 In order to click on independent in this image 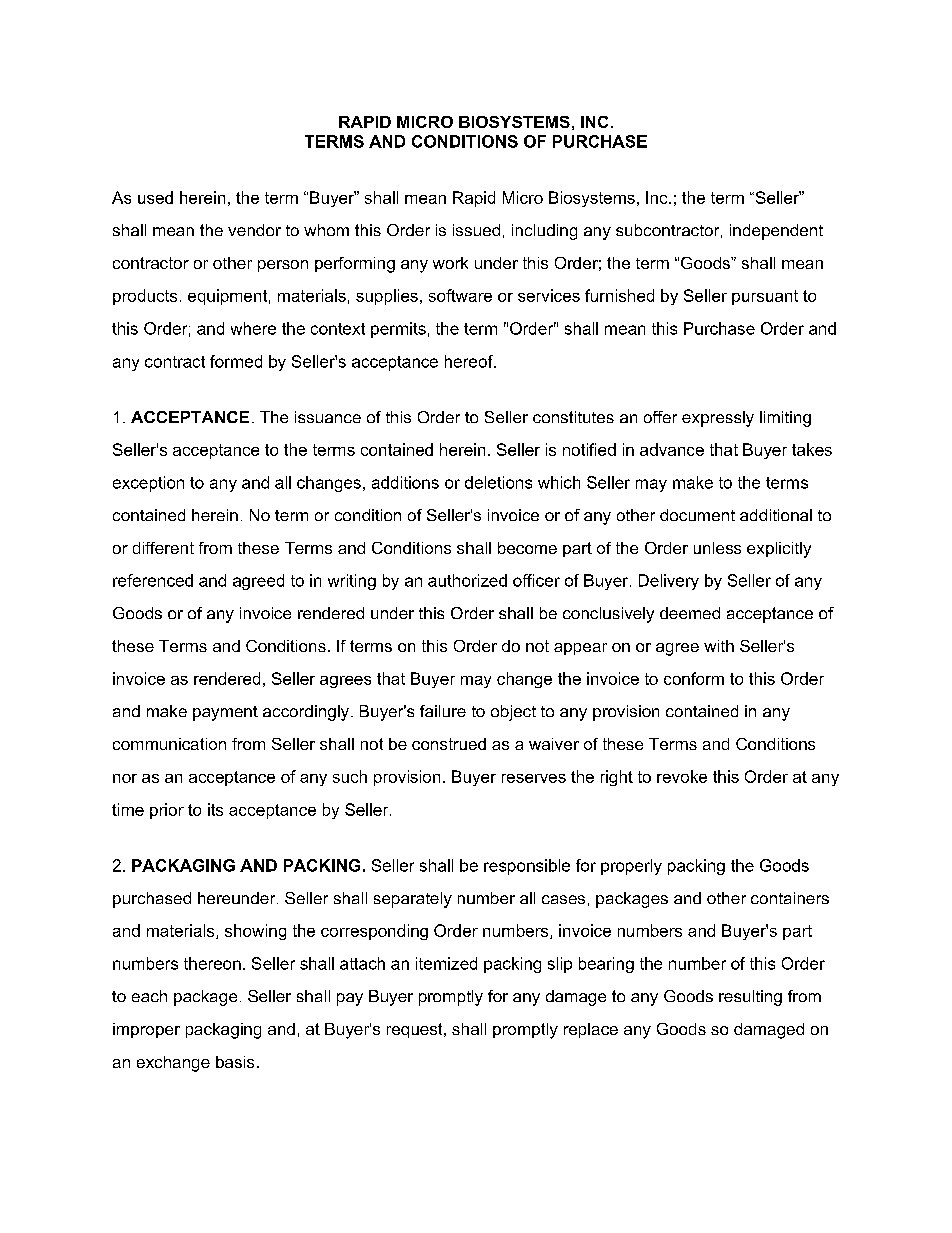, I will do `click(776, 232)`.
